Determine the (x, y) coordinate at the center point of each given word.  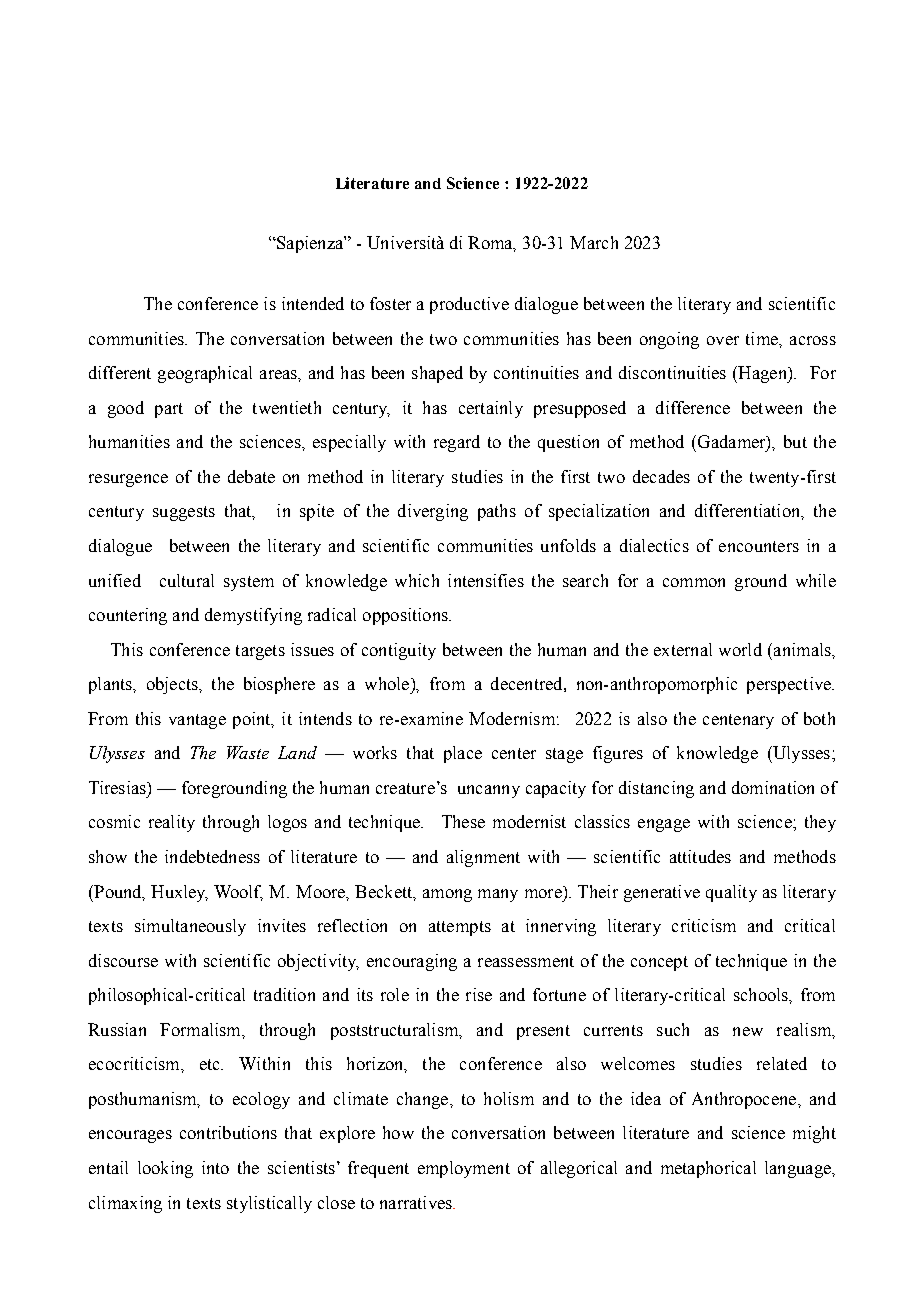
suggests (184, 513)
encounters (759, 546)
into (215, 1167)
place (463, 754)
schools (762, 994)
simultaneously (190, 927)
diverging (433, 512)
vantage (197, 721)
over (723, 340)
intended (313, 303)
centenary (738, 721)
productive (469, 305)
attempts (460, 928)
